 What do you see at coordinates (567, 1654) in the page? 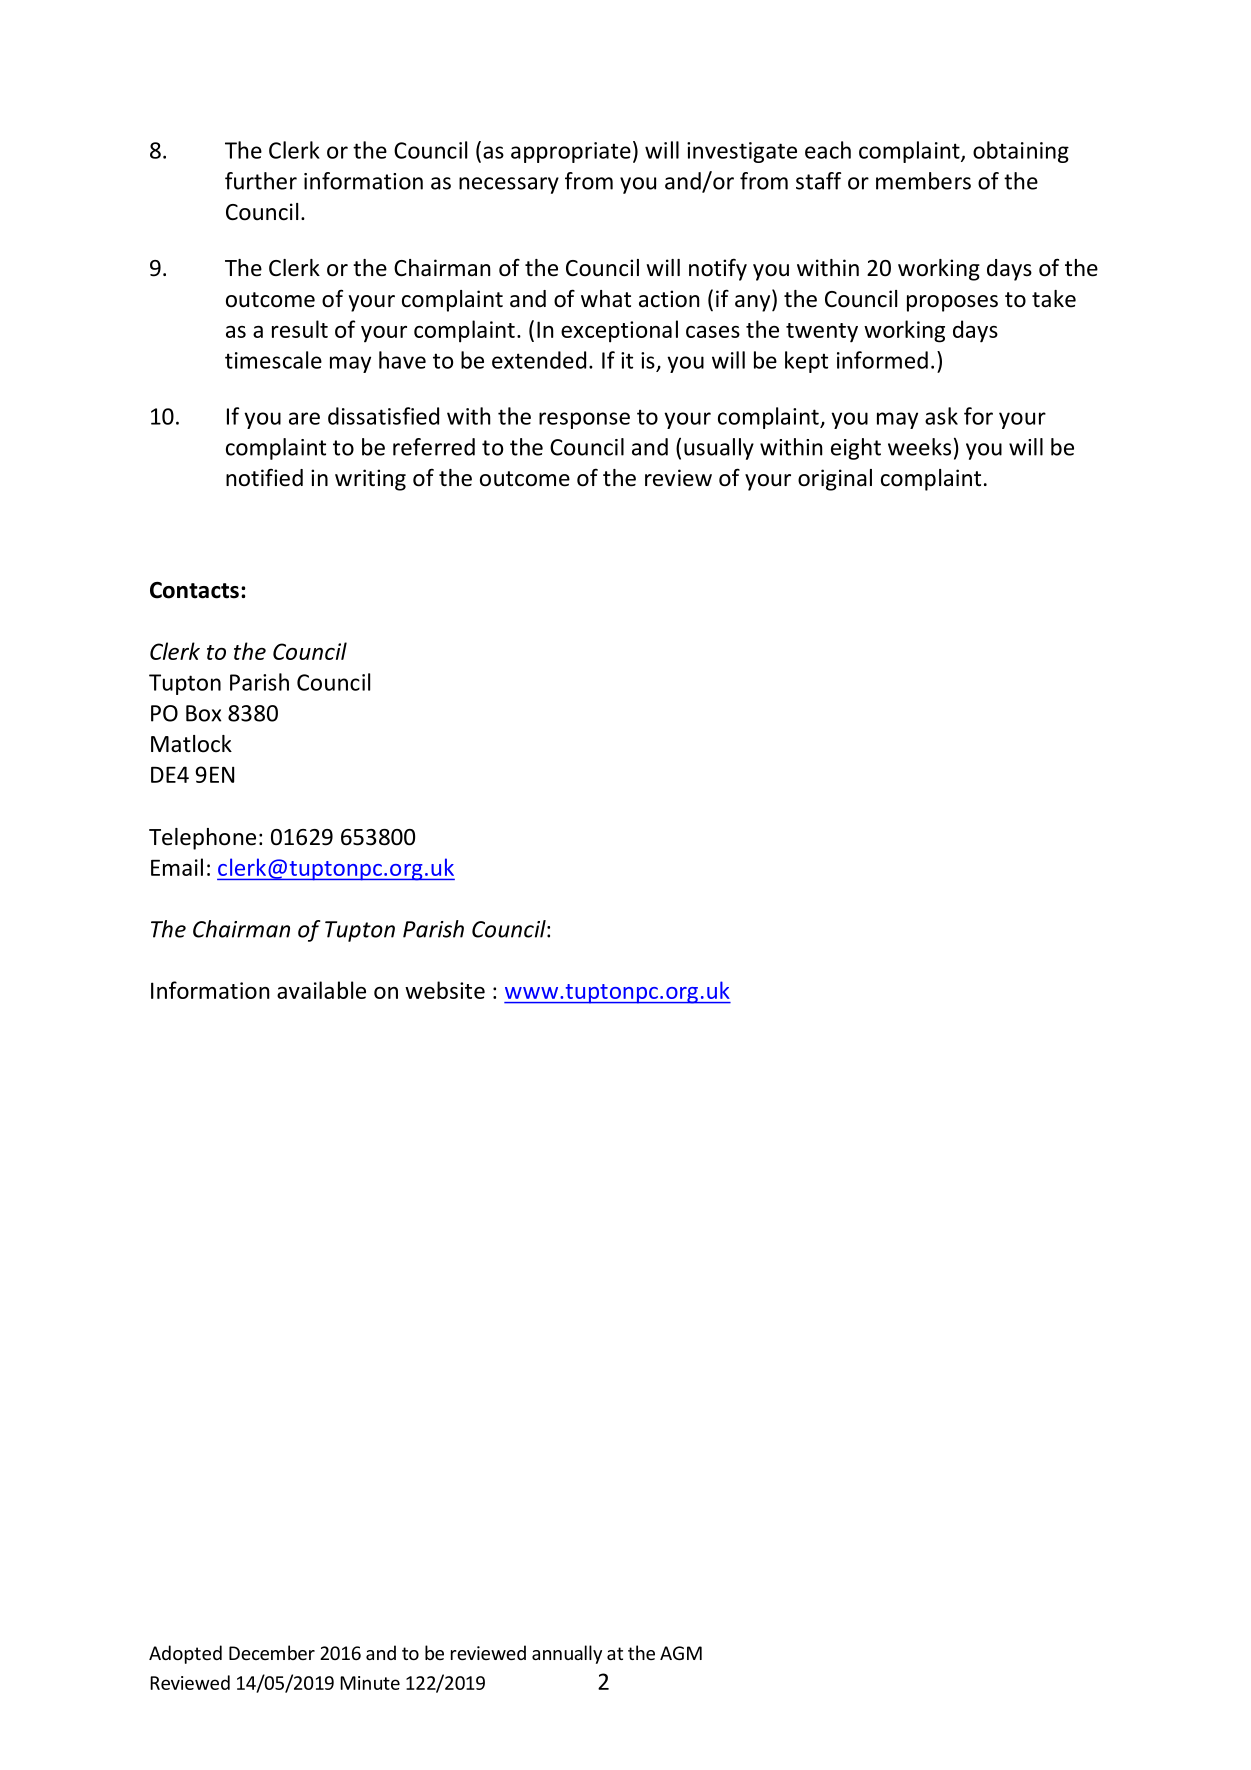
I see `annually` at bounding box center [567, 1654].
